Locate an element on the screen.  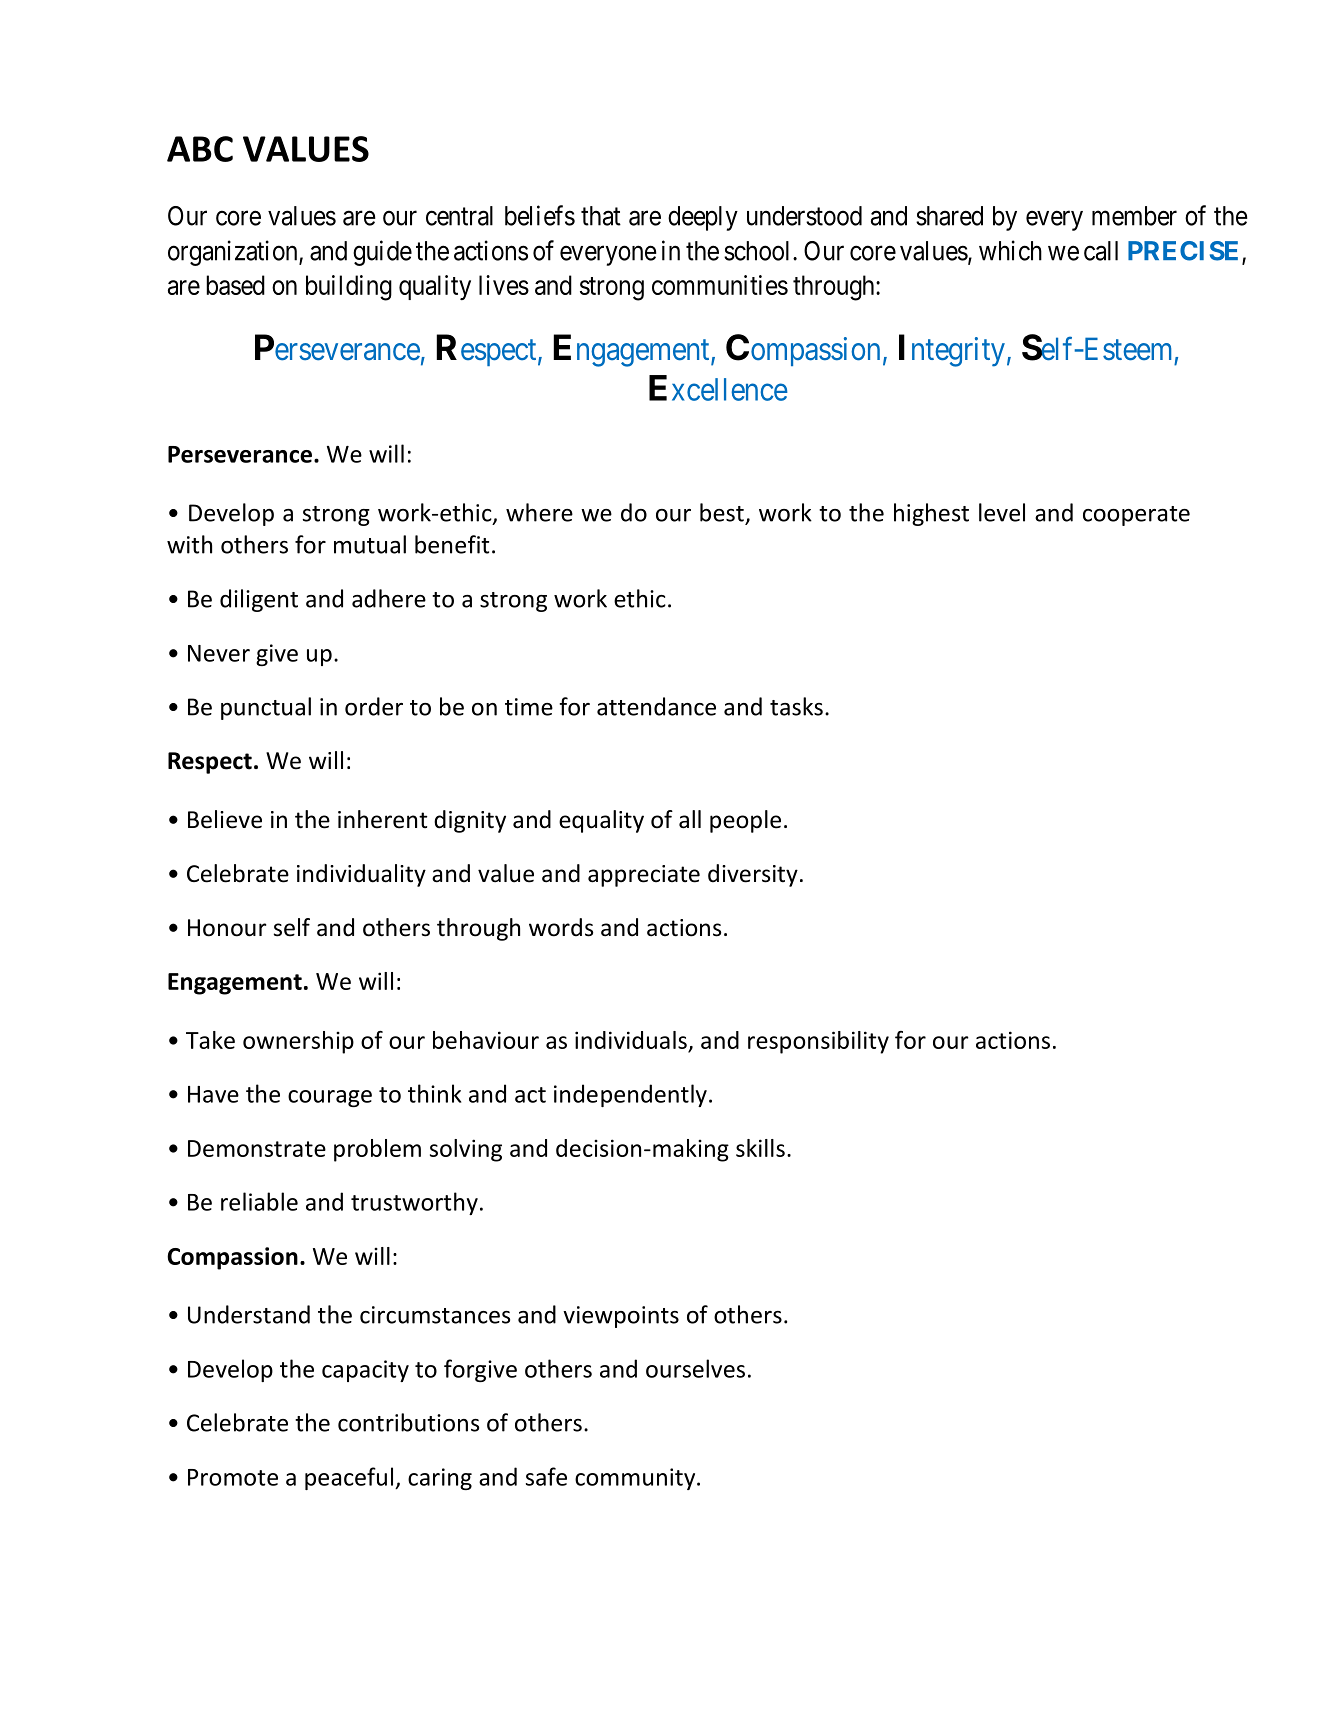
community is located at coordinates (636, 1479).
